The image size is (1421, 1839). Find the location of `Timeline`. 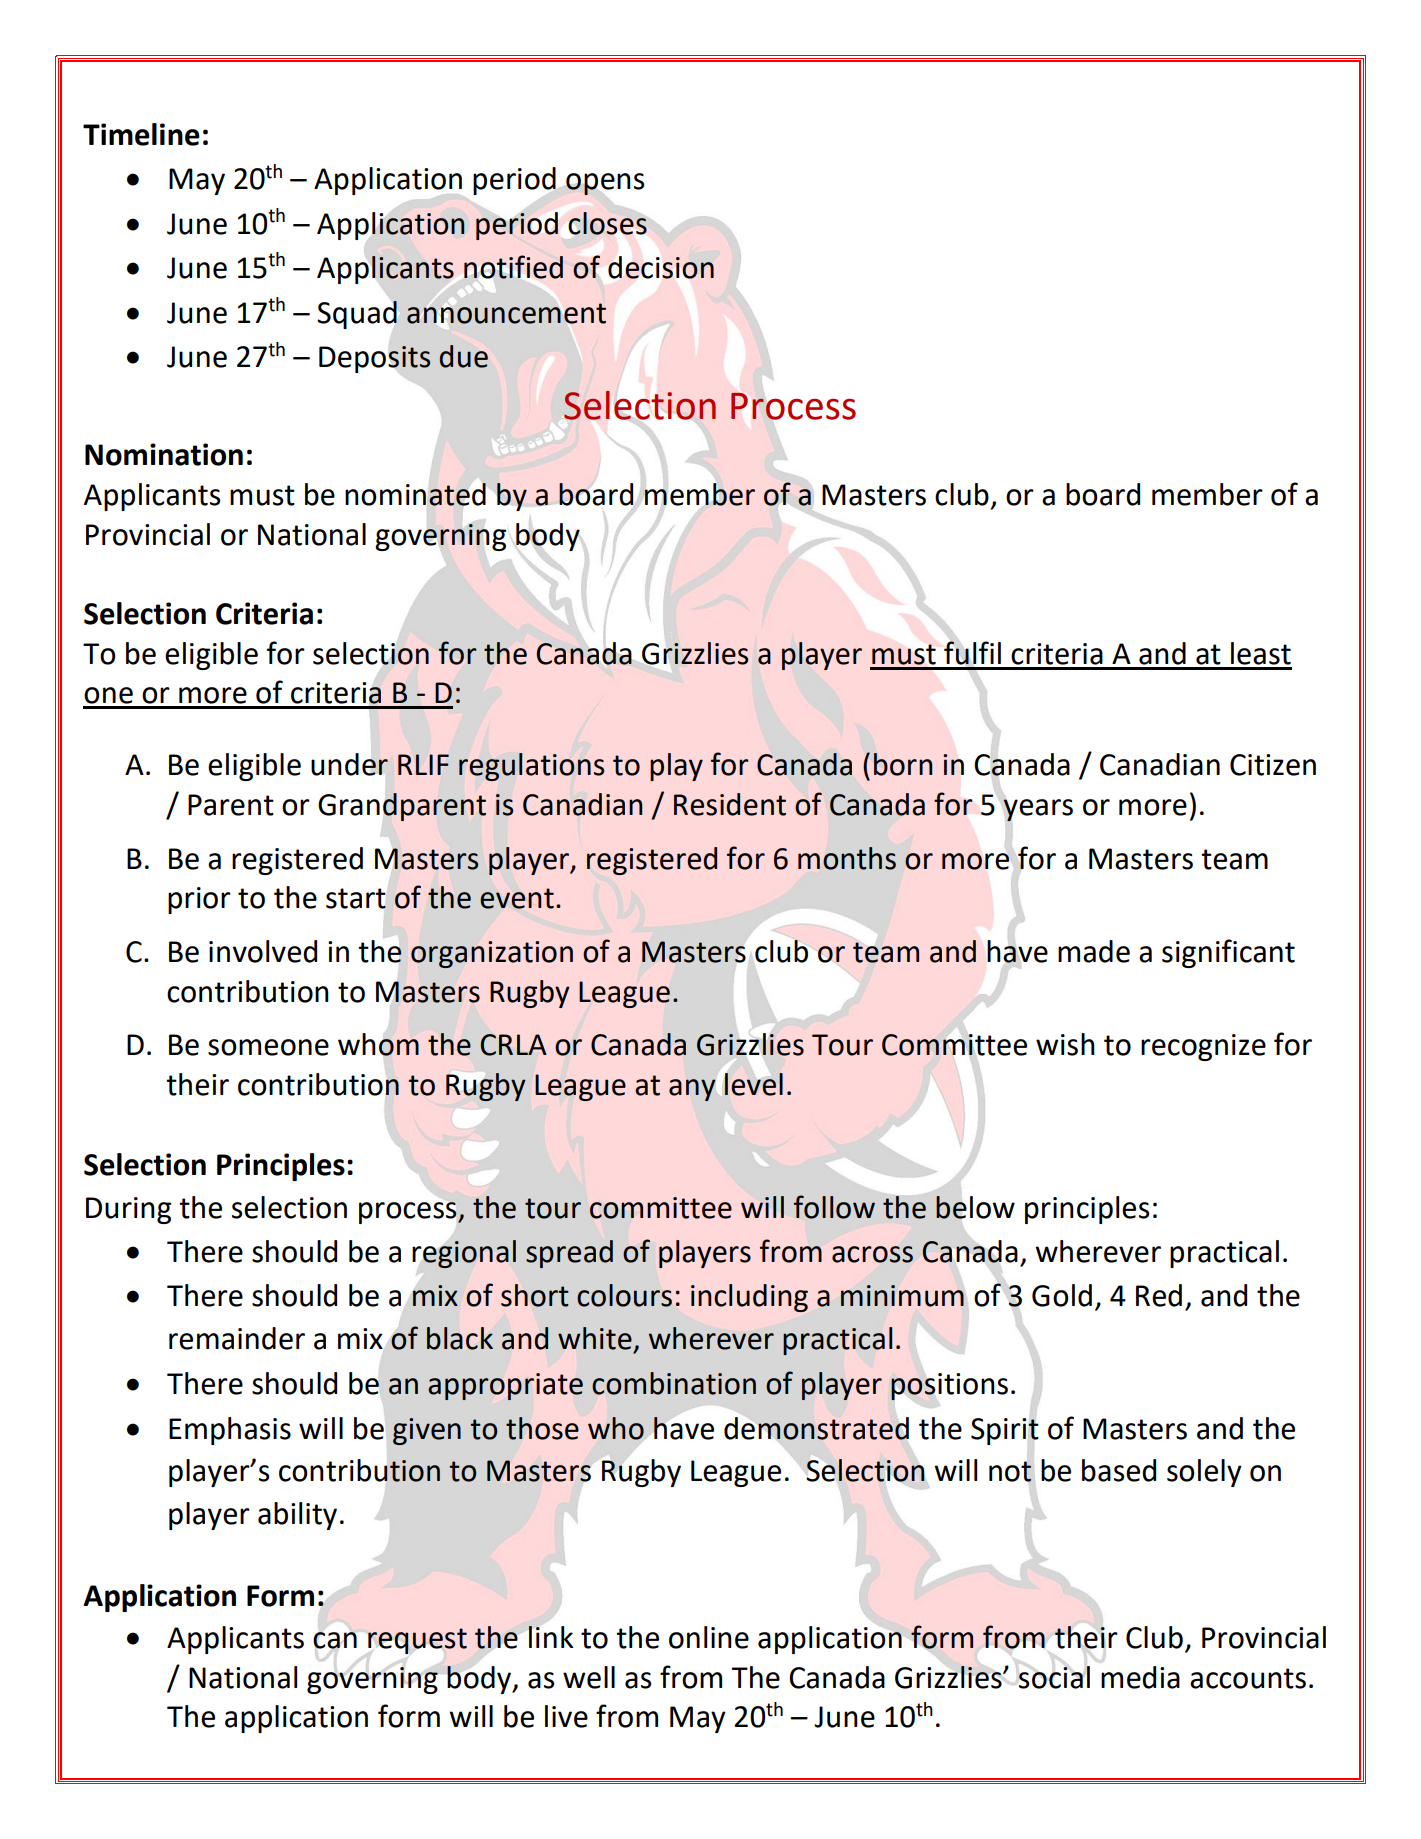

Timeline is located at coordinates (141, 134).
